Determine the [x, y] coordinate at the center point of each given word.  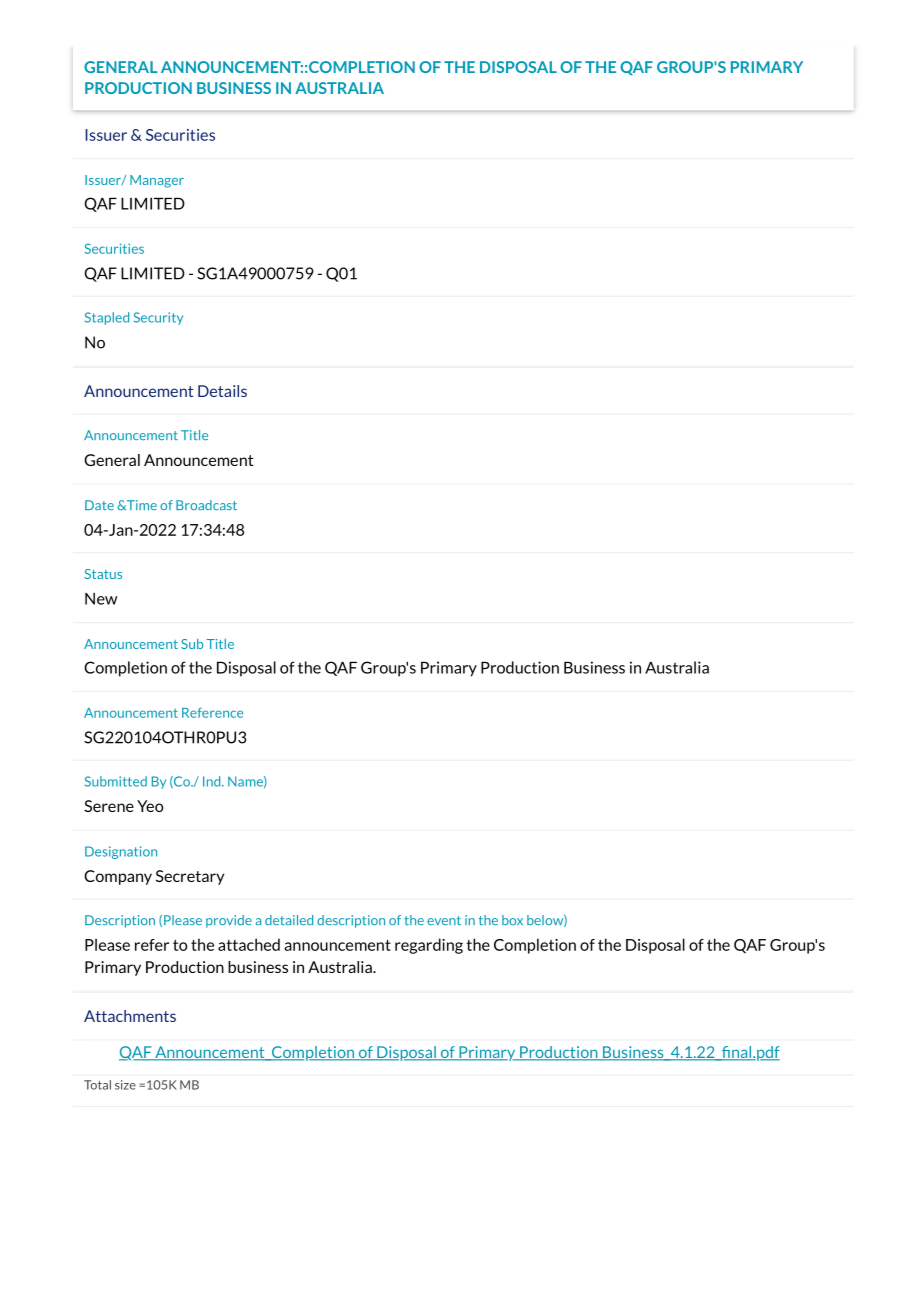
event [444, 920]
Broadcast [206, 505]
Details [222, 391]
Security [158, 318]
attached [249, 944]
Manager [157, 181]
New [101, 599]
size [125, 1085]
